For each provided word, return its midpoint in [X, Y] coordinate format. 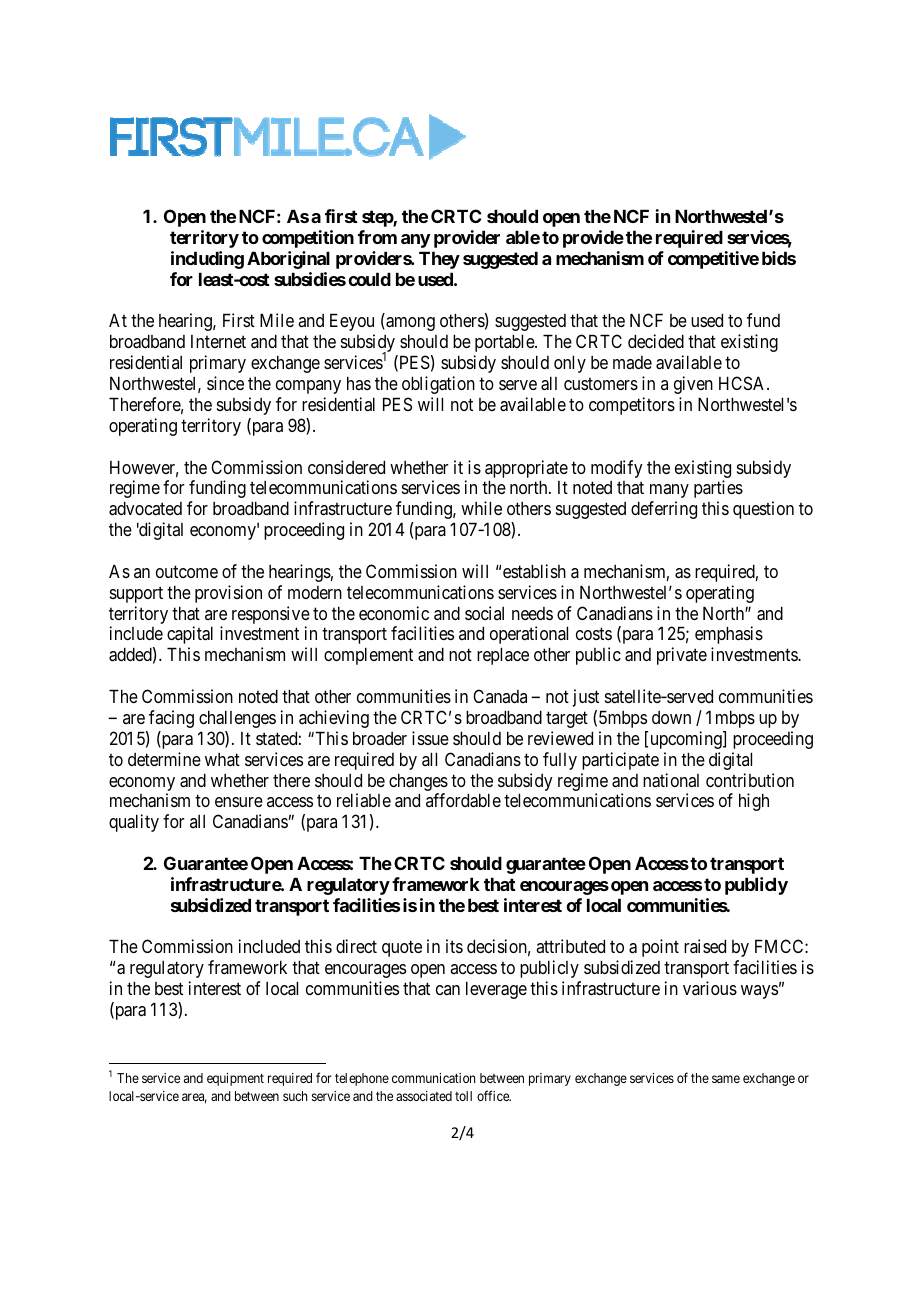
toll [463, 1096]
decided [656, 341]
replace [503, 656]
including [207, 260]
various [710, 988]
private [682, 656]
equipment [235, 1079]
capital [190, 635]
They [439, 260]
